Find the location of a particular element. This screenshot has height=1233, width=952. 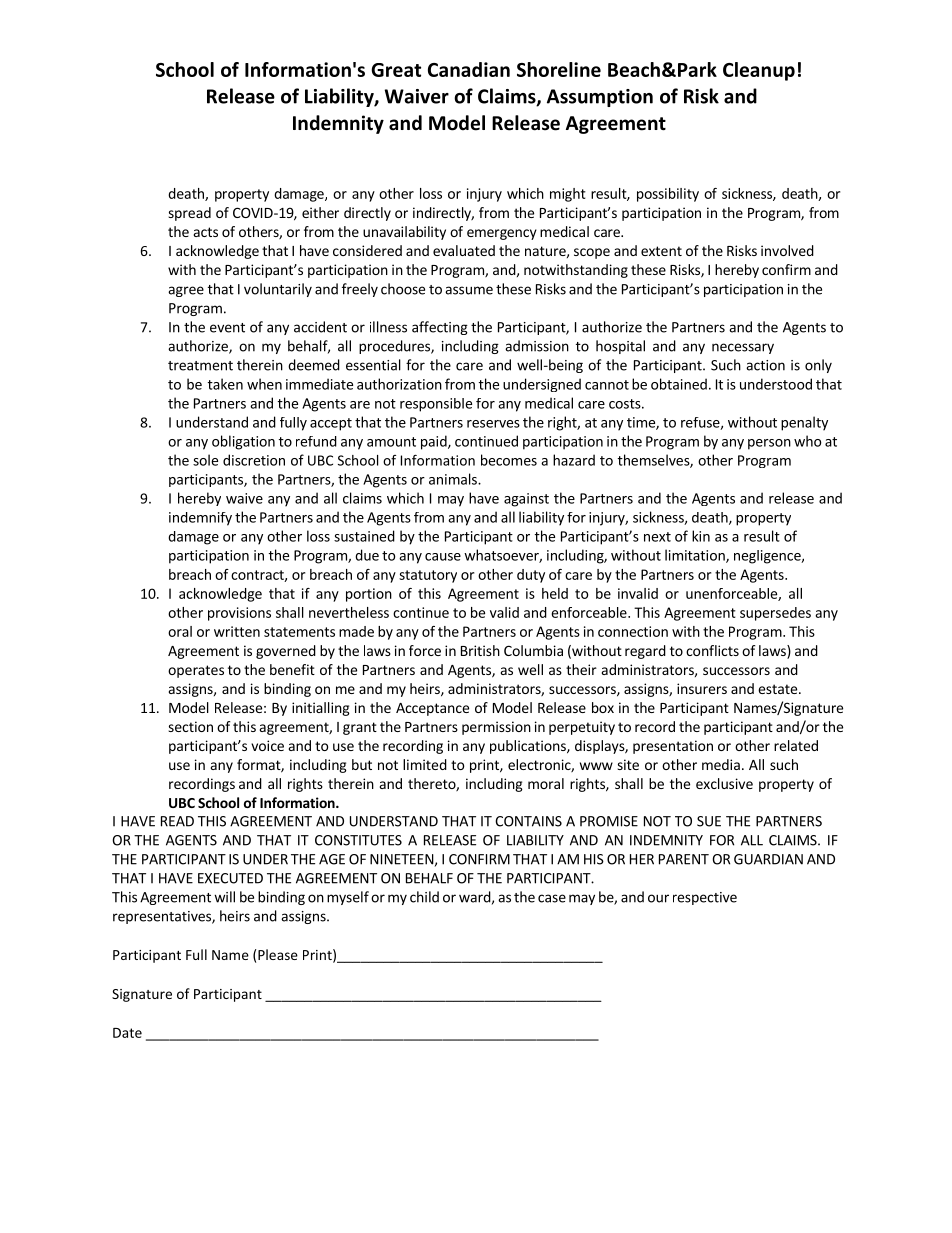

responsible is located at coordinates (436, 405).
